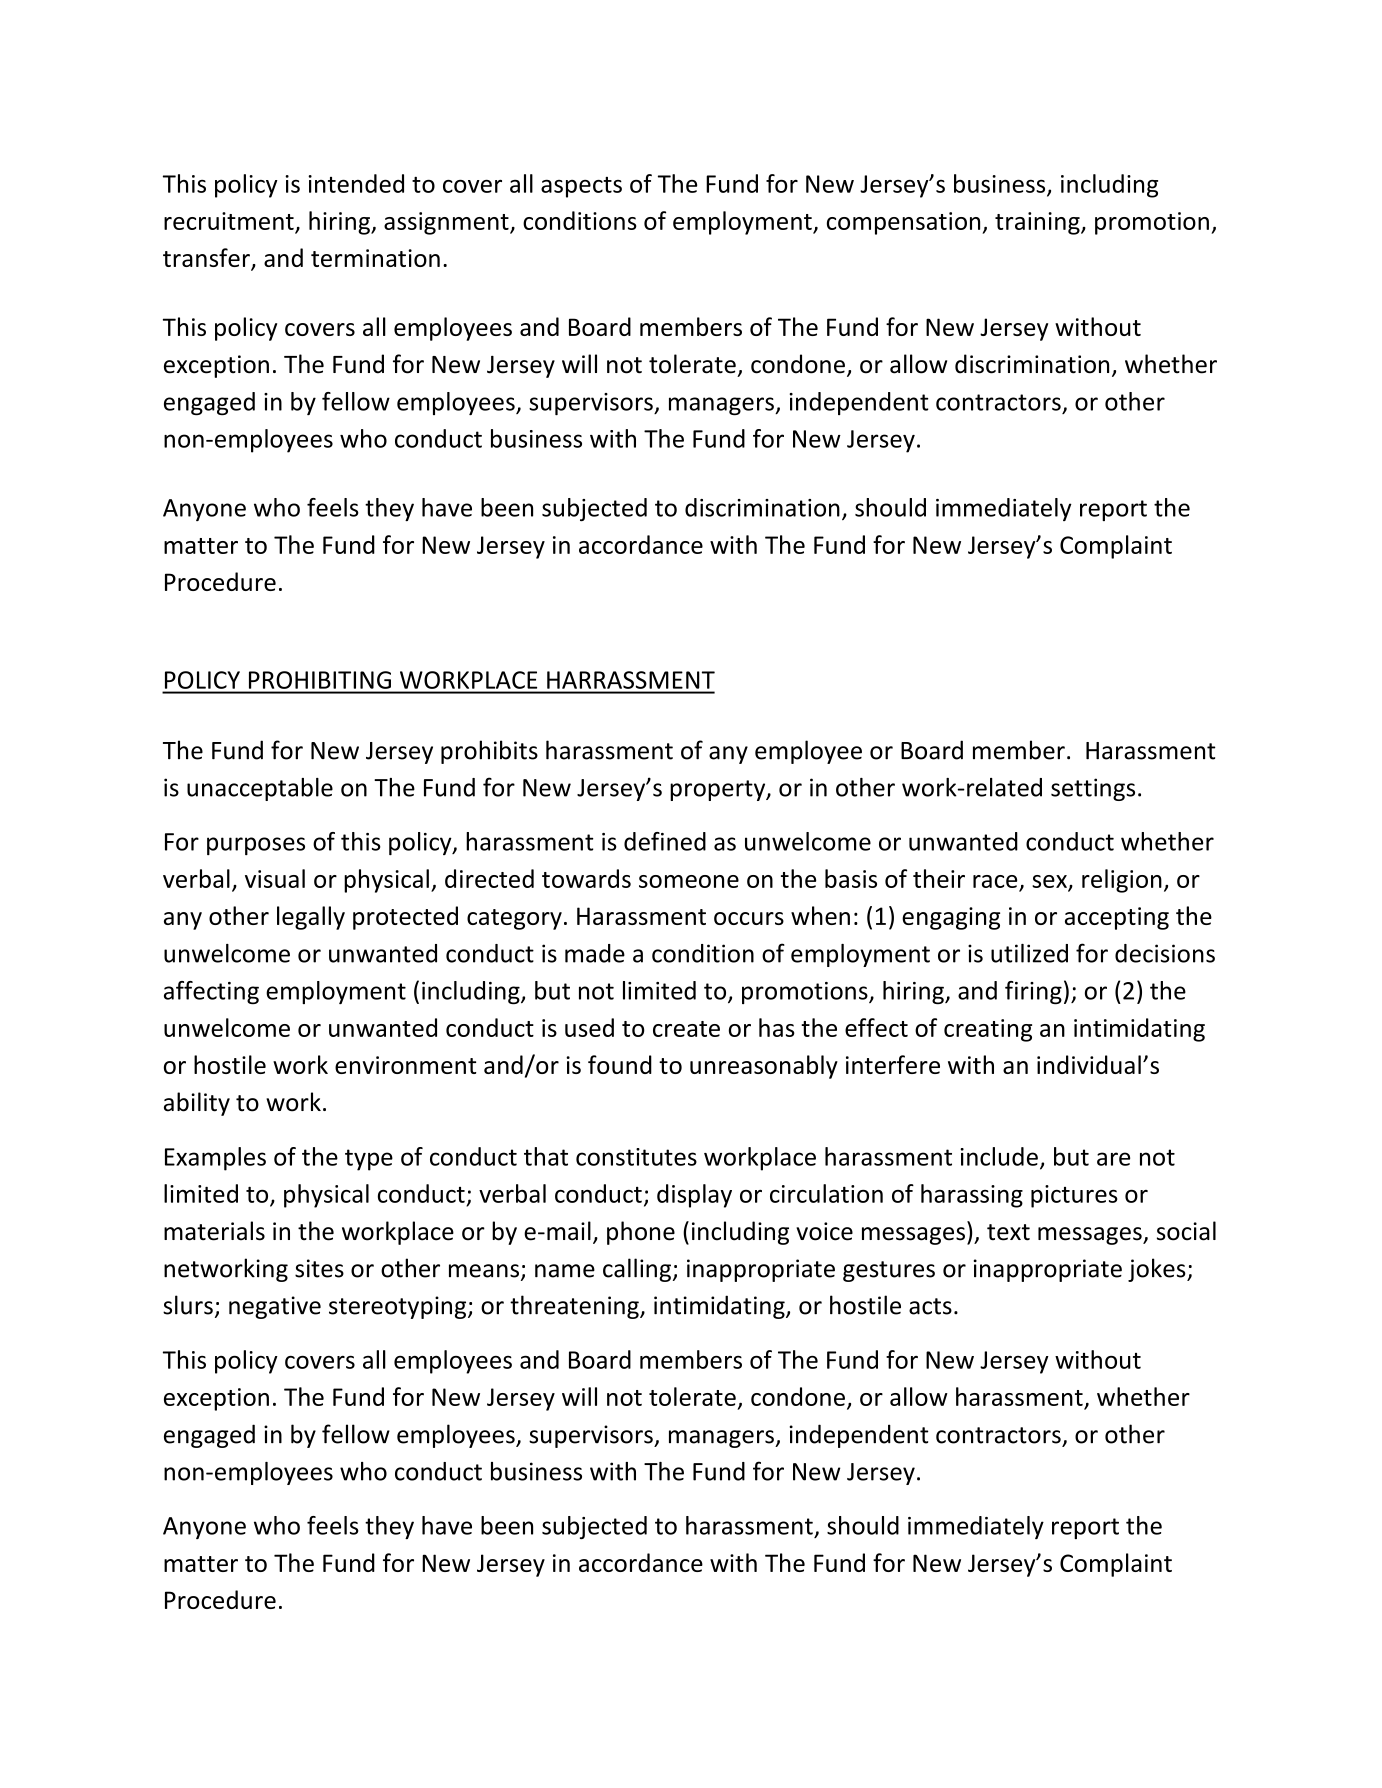 This page has width=1382, height=1788. I want to click on settings, so click(1093, 789).
